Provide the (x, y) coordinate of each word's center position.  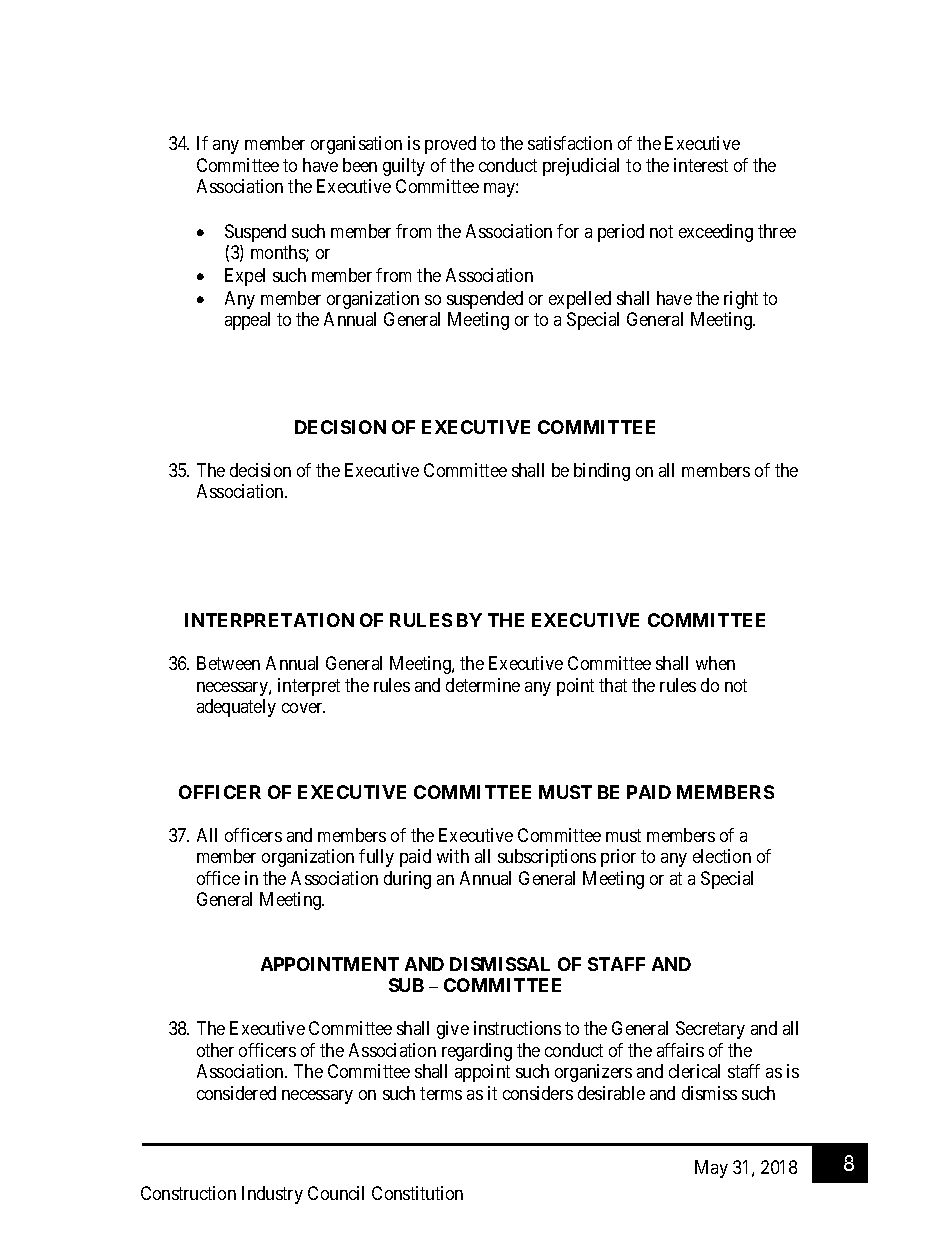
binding (602, 472)
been (360, 165)
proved (450, 145)
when (715, 663)
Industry (272, 1195)
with (453, 856)
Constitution (417, 1193)
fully (376, 858)
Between (228, 663)
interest (701, 165)
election (722, 856)
